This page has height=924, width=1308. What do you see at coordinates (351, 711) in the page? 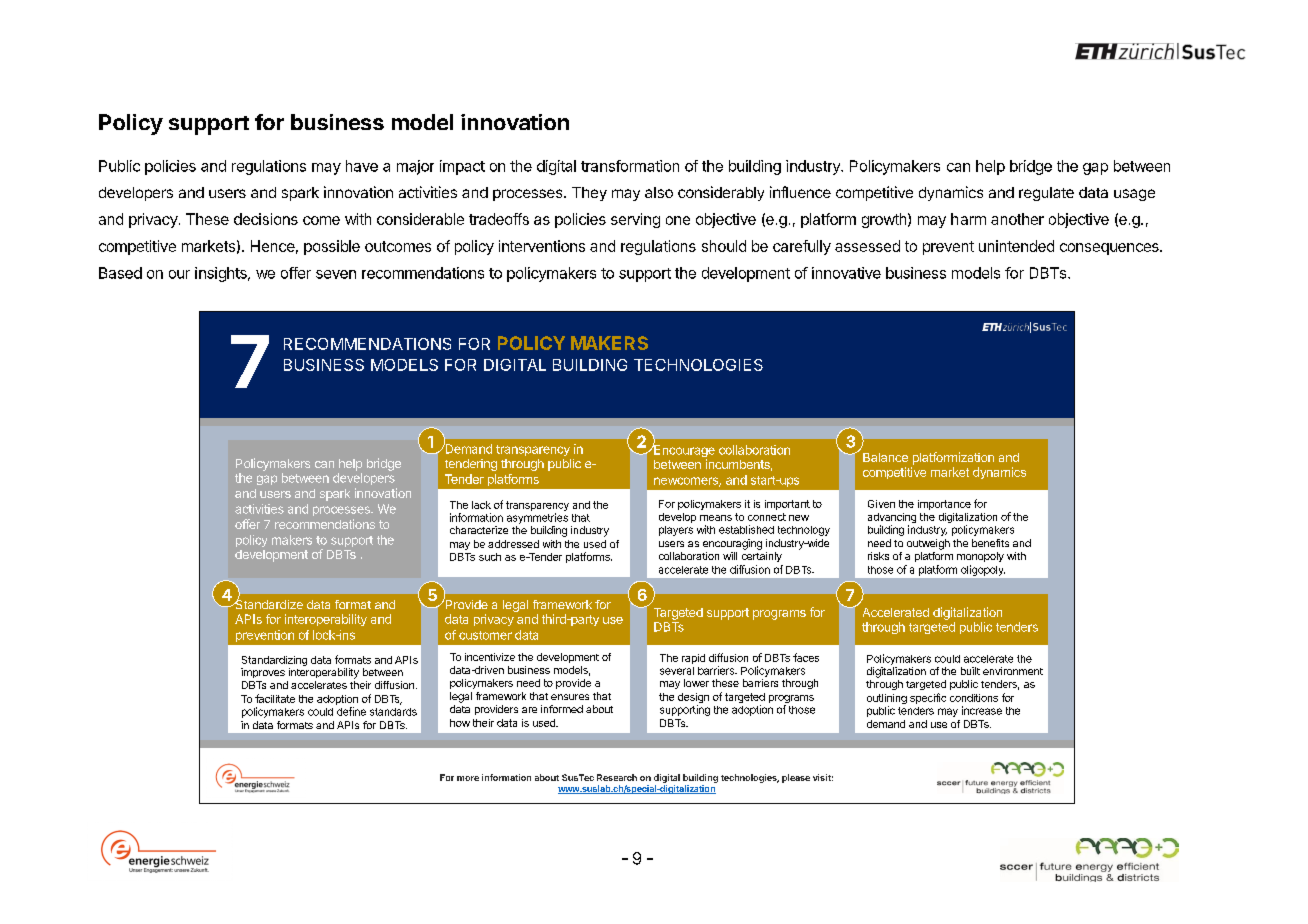
I see `define` at bounding box center [351, 711].
